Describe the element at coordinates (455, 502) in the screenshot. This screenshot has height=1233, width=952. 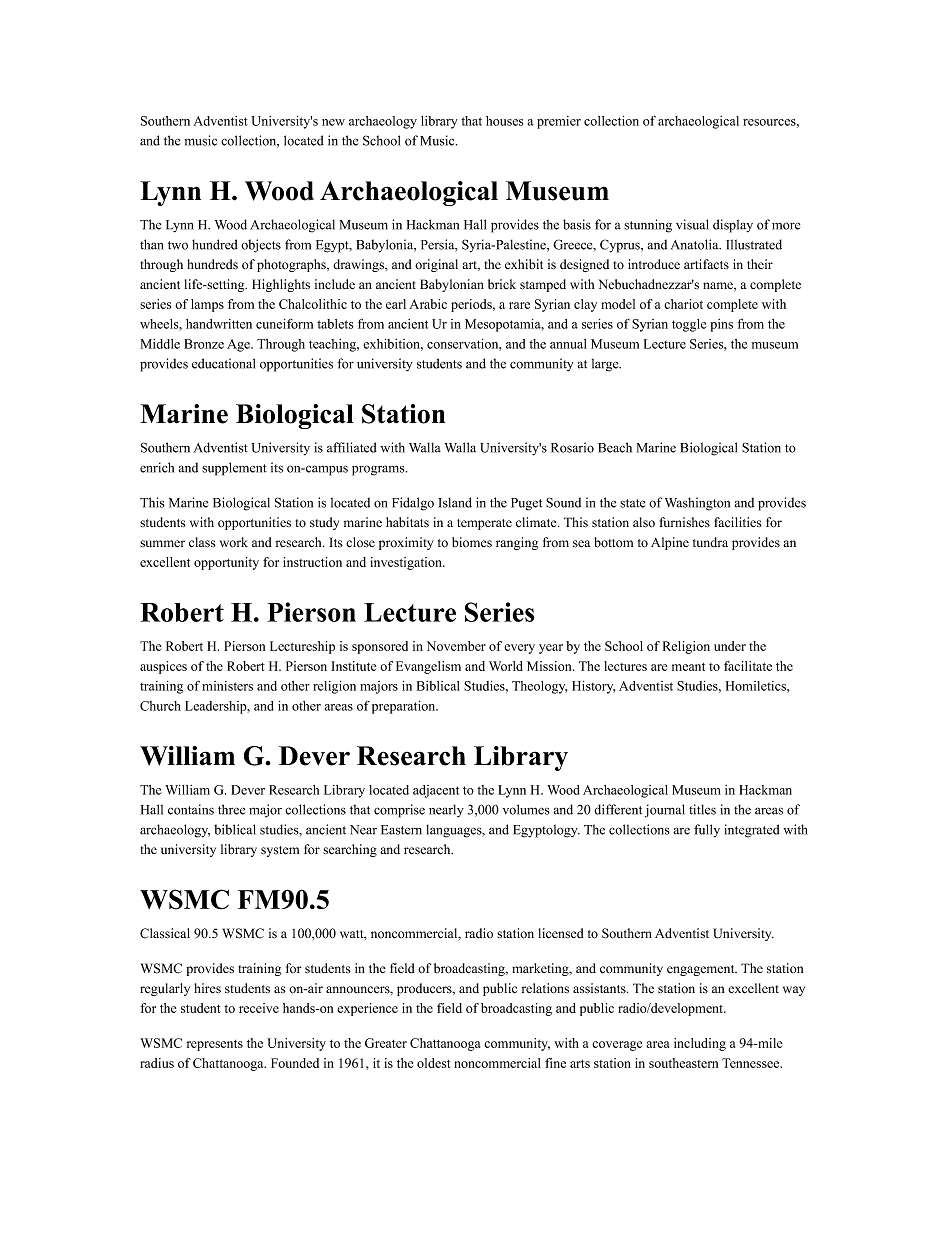
I see `Island` at that location.
